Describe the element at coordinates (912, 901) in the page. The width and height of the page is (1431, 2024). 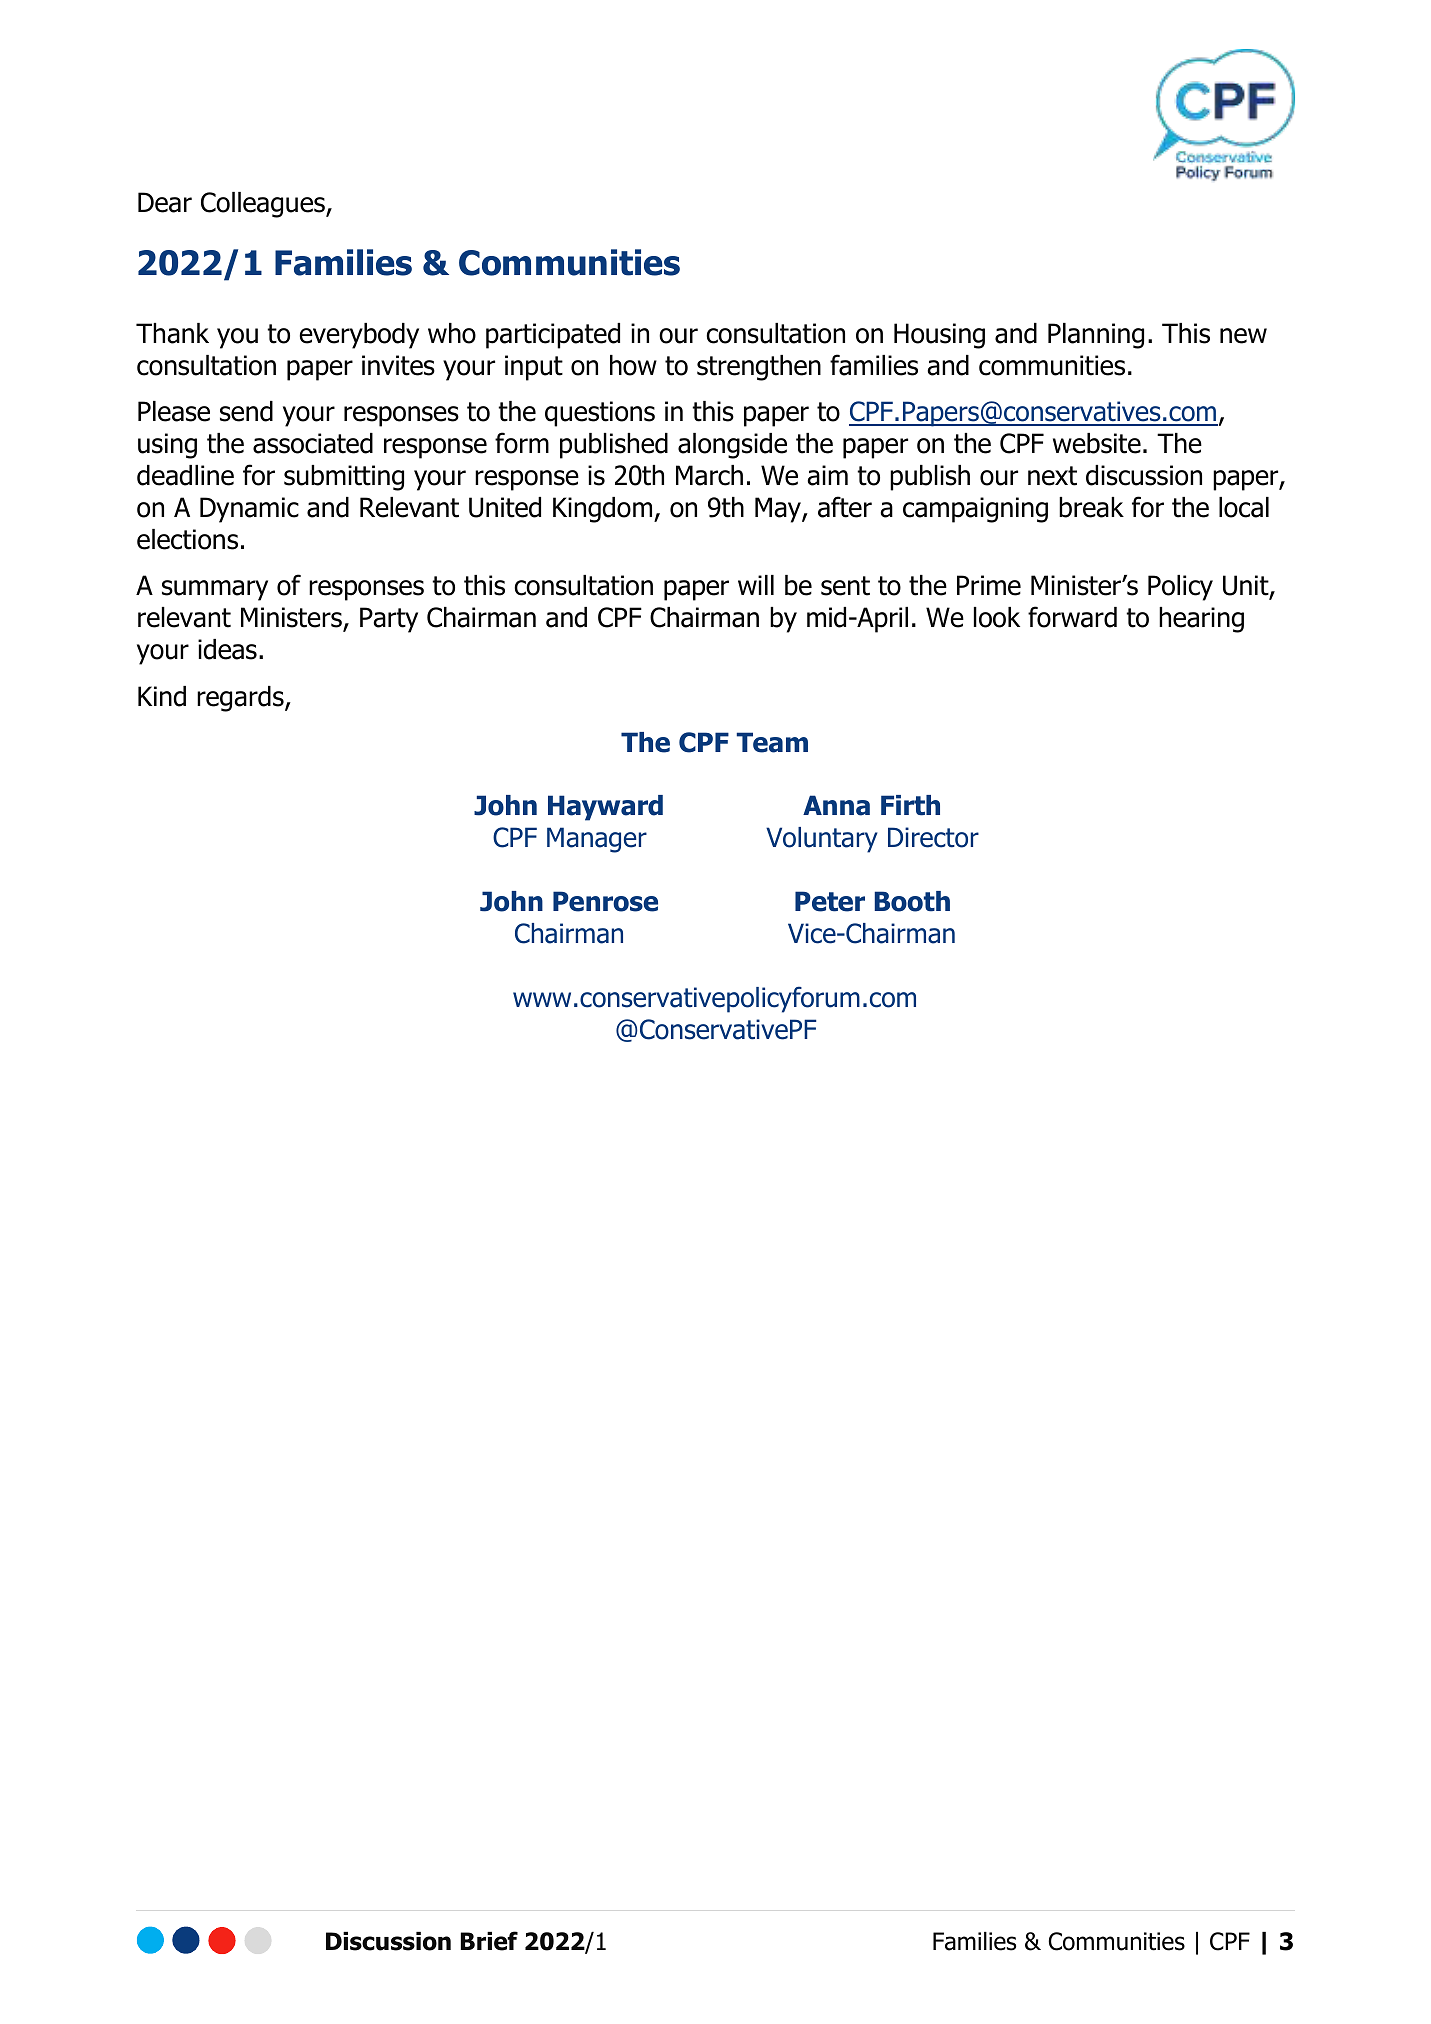
I see `Booth` at that location.
